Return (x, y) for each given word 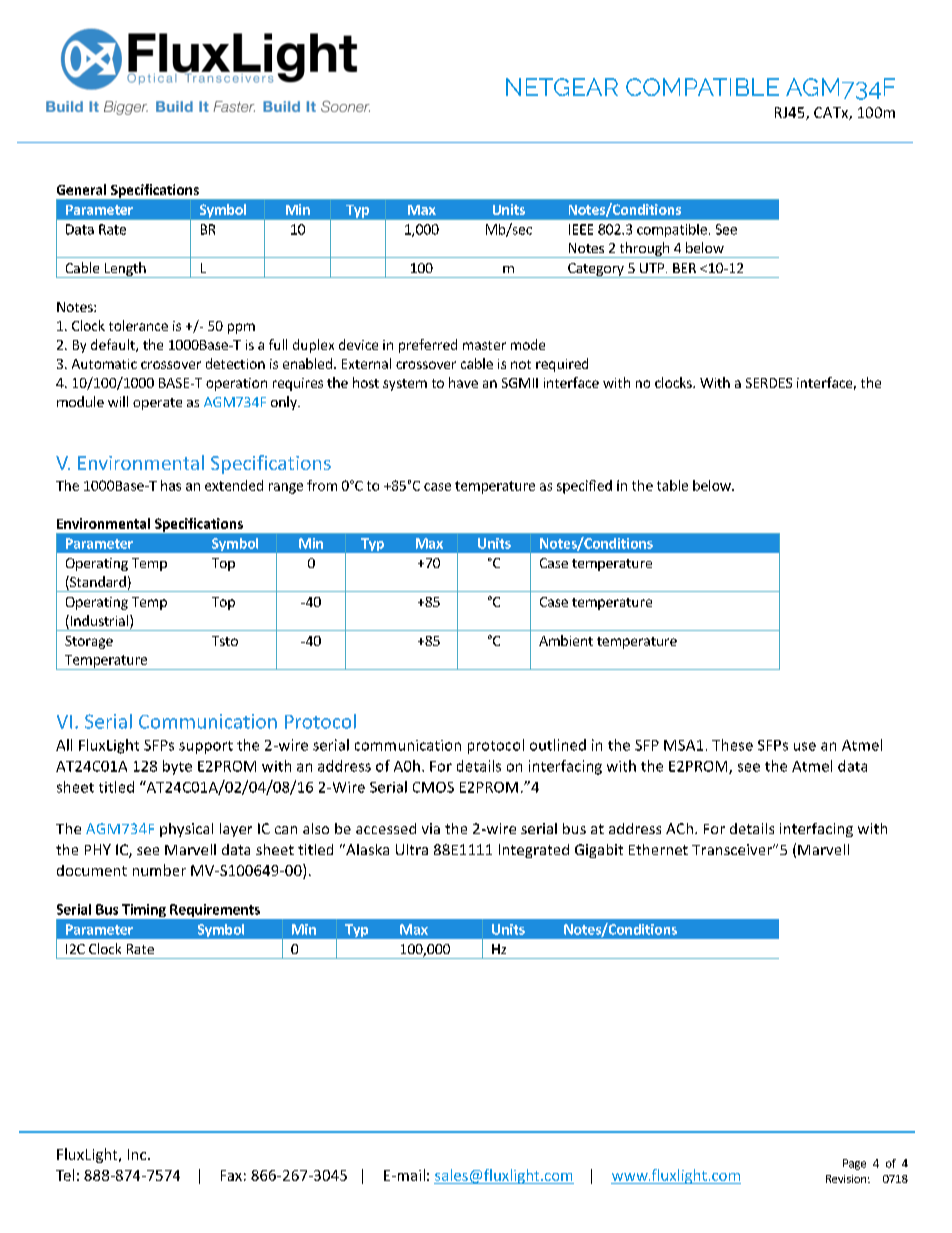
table (672, 485)
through (644, 250)
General (81, 189)
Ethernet (658, 849)
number (159, 870)
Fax (231, 1175)
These (732, 745)
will (118, 401)
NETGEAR (562, 87)
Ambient (566, 640)
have (463, 382)
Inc (138, 1154)
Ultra (412, 849)
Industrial (98, 622)
